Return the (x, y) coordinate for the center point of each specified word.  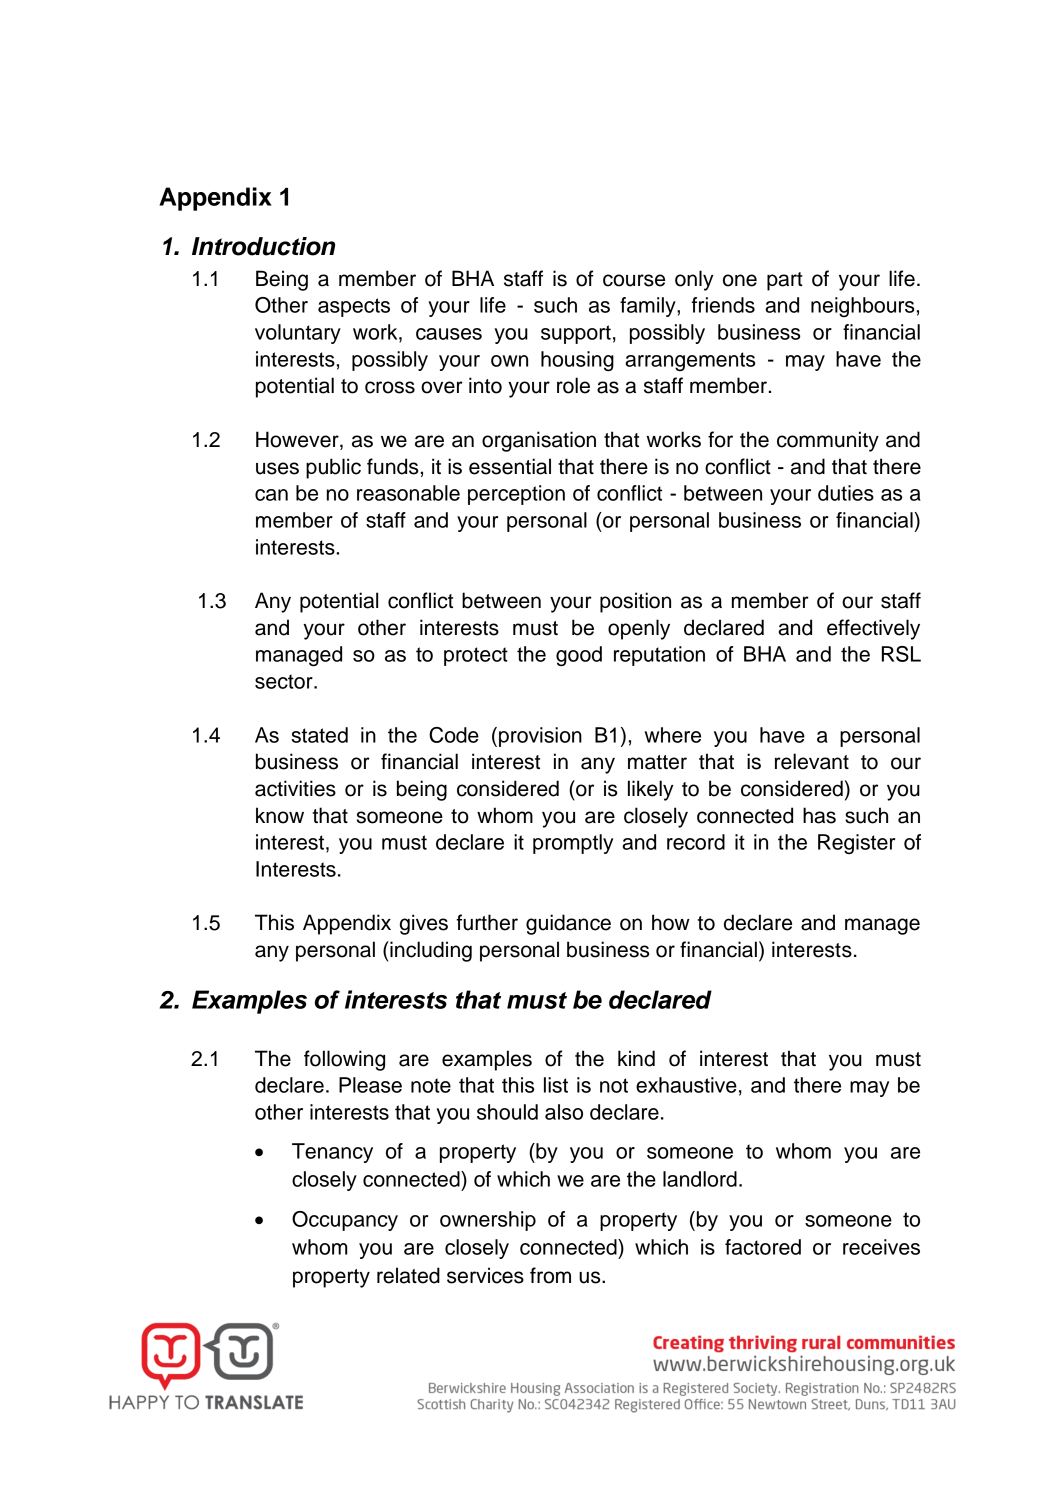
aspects (354, 307)
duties (846, 493)
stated (319, 735)
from (550, 1275)
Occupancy (345, 1221)
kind (636, 1058)
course (634, 280)
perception (516, 495)
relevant (812, 761)
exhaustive (686, 1085)
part (785, 281)
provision (540, 737)
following (344, 1060)
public (333, 468)
